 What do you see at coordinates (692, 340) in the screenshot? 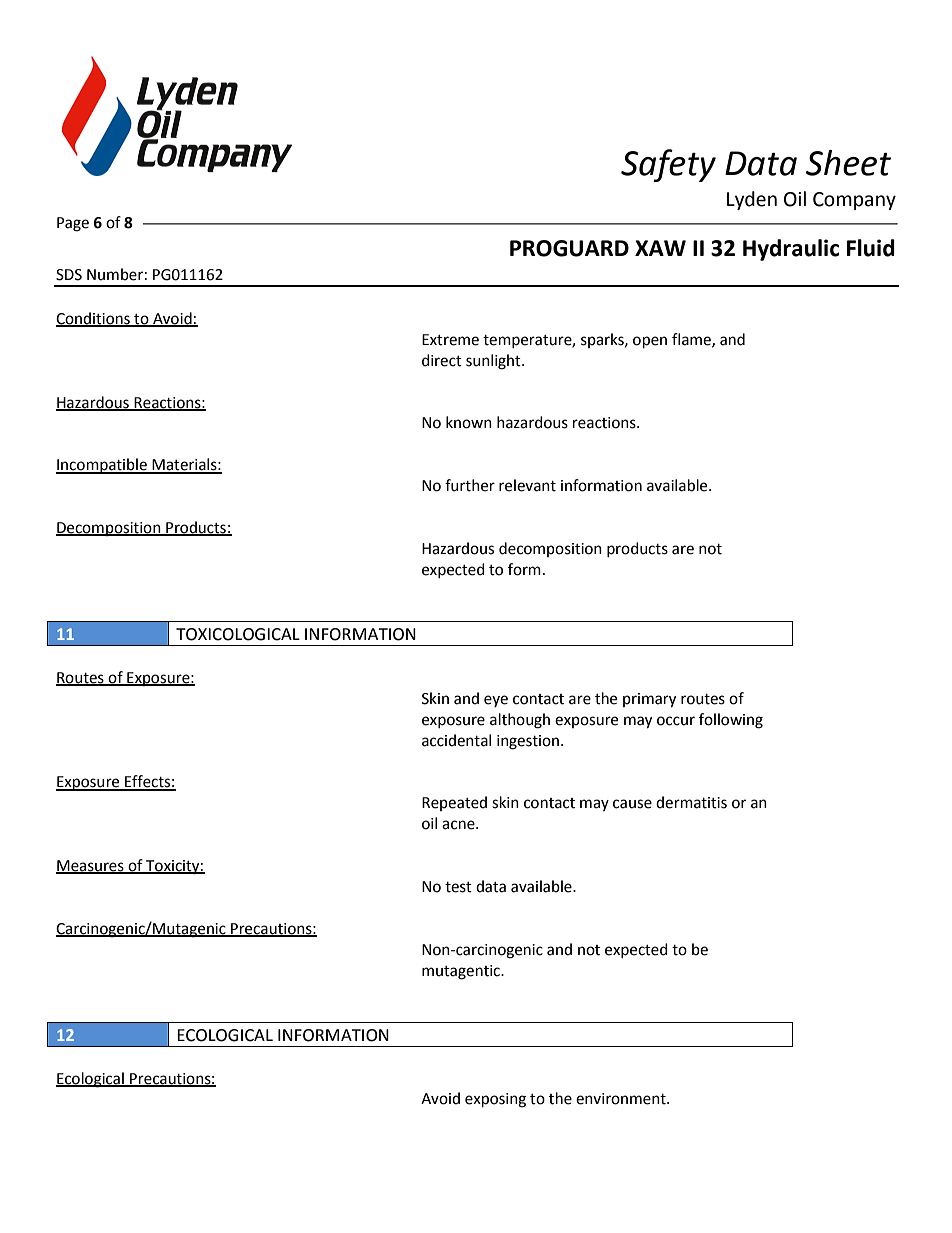
I see `flame` at bounding box center [692, 340].
